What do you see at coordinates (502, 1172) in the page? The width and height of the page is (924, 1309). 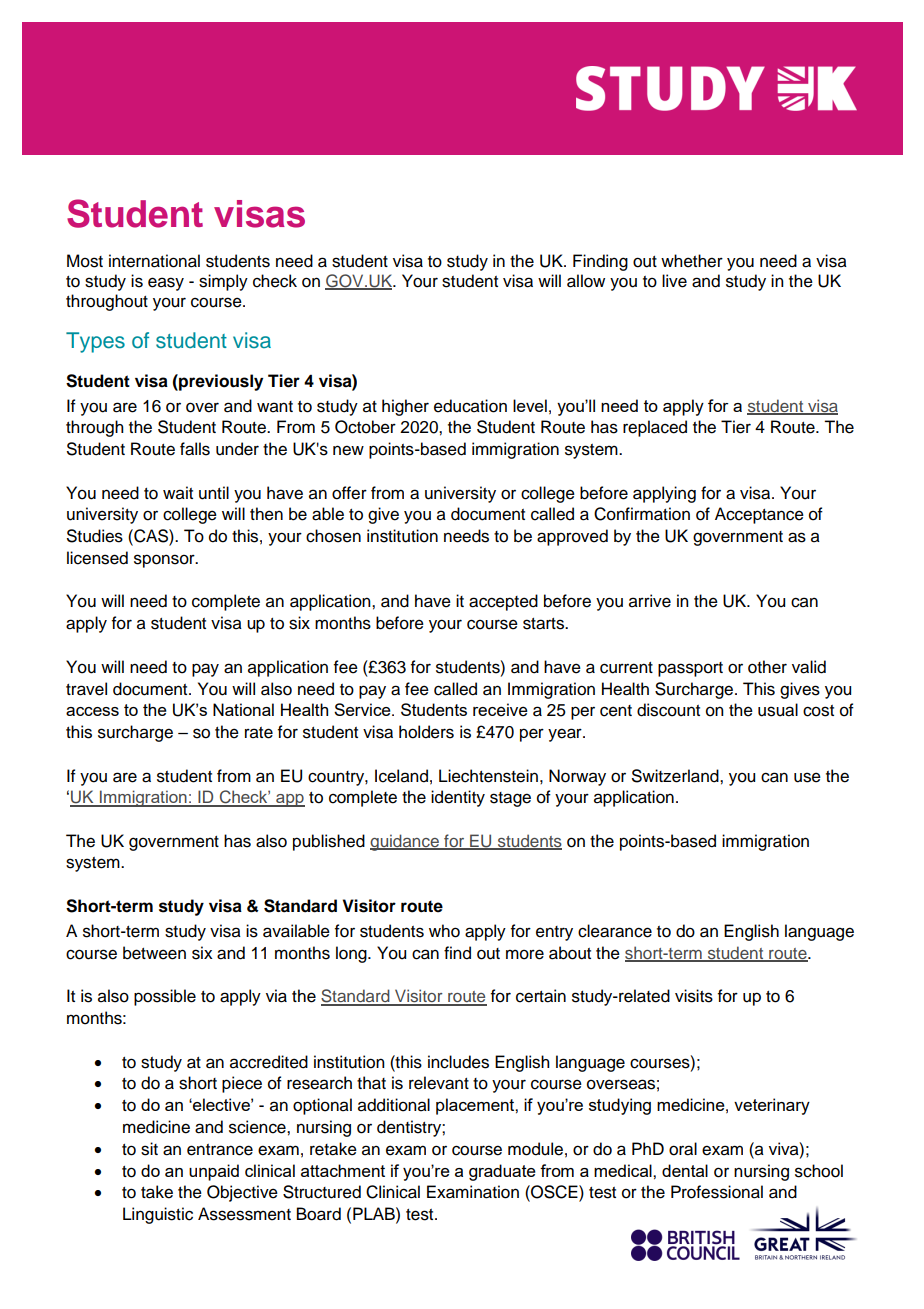 I see `graduate` at bounding box center [502, 1172].
